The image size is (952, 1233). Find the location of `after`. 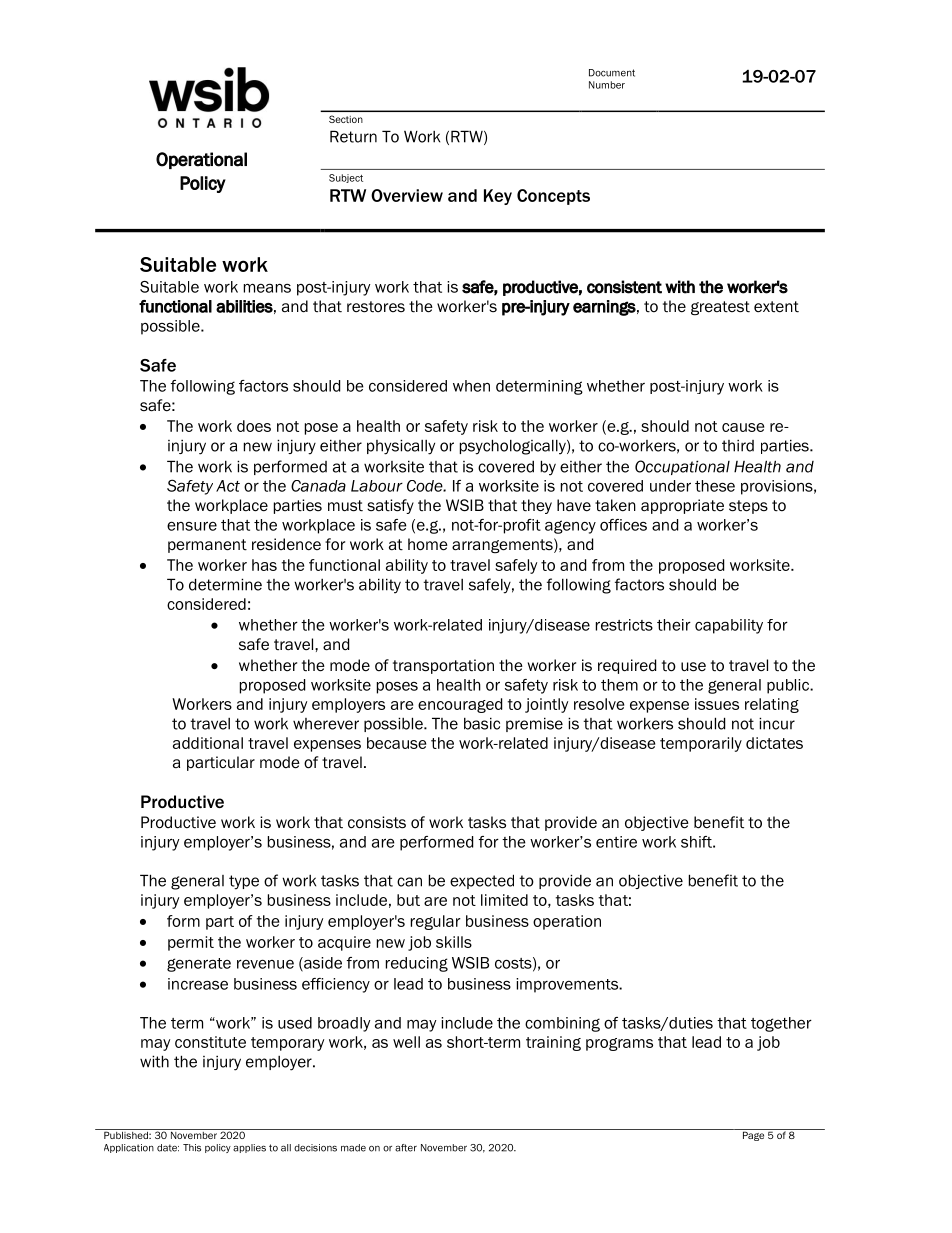

after is located at coordinates (406, 1148).
